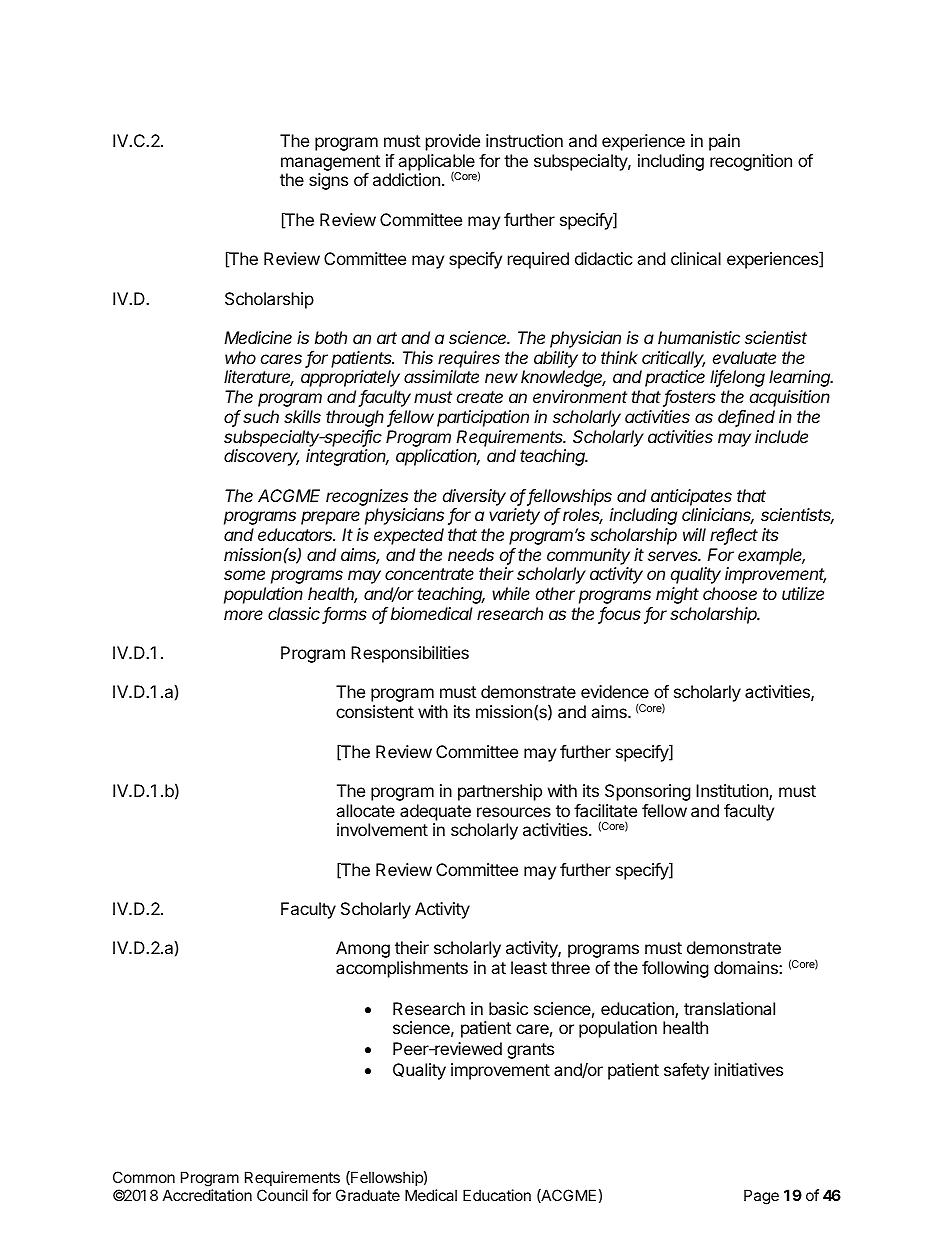 The height and width of the document is (1233, 952). Describe the element at coordinates (747, 967) in the document. I see `domains` at that location.
